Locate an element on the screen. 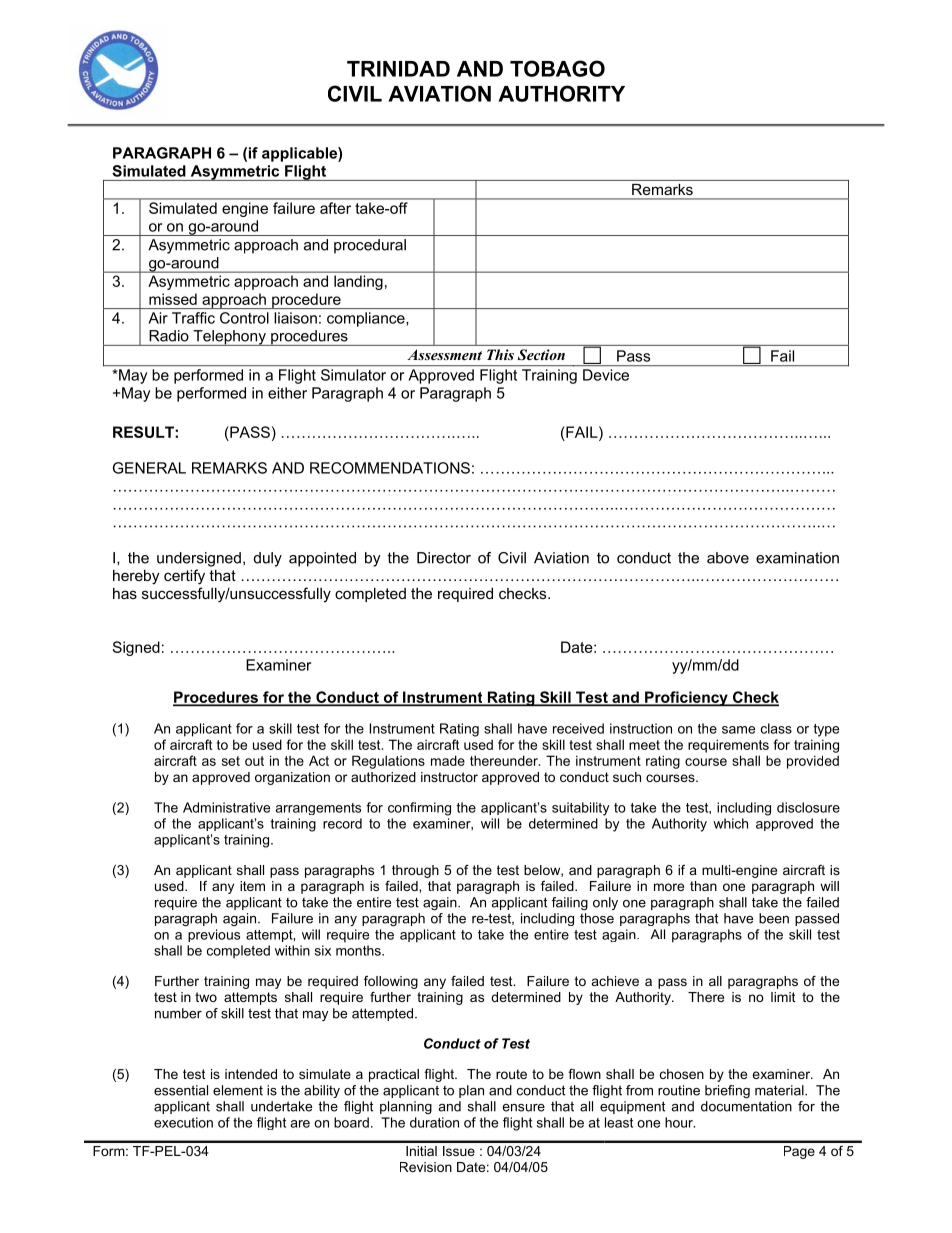 Image resolution: width=952 pixels, height=1233 pixels. TRINIDAD is located at coordinates (398, 69).
